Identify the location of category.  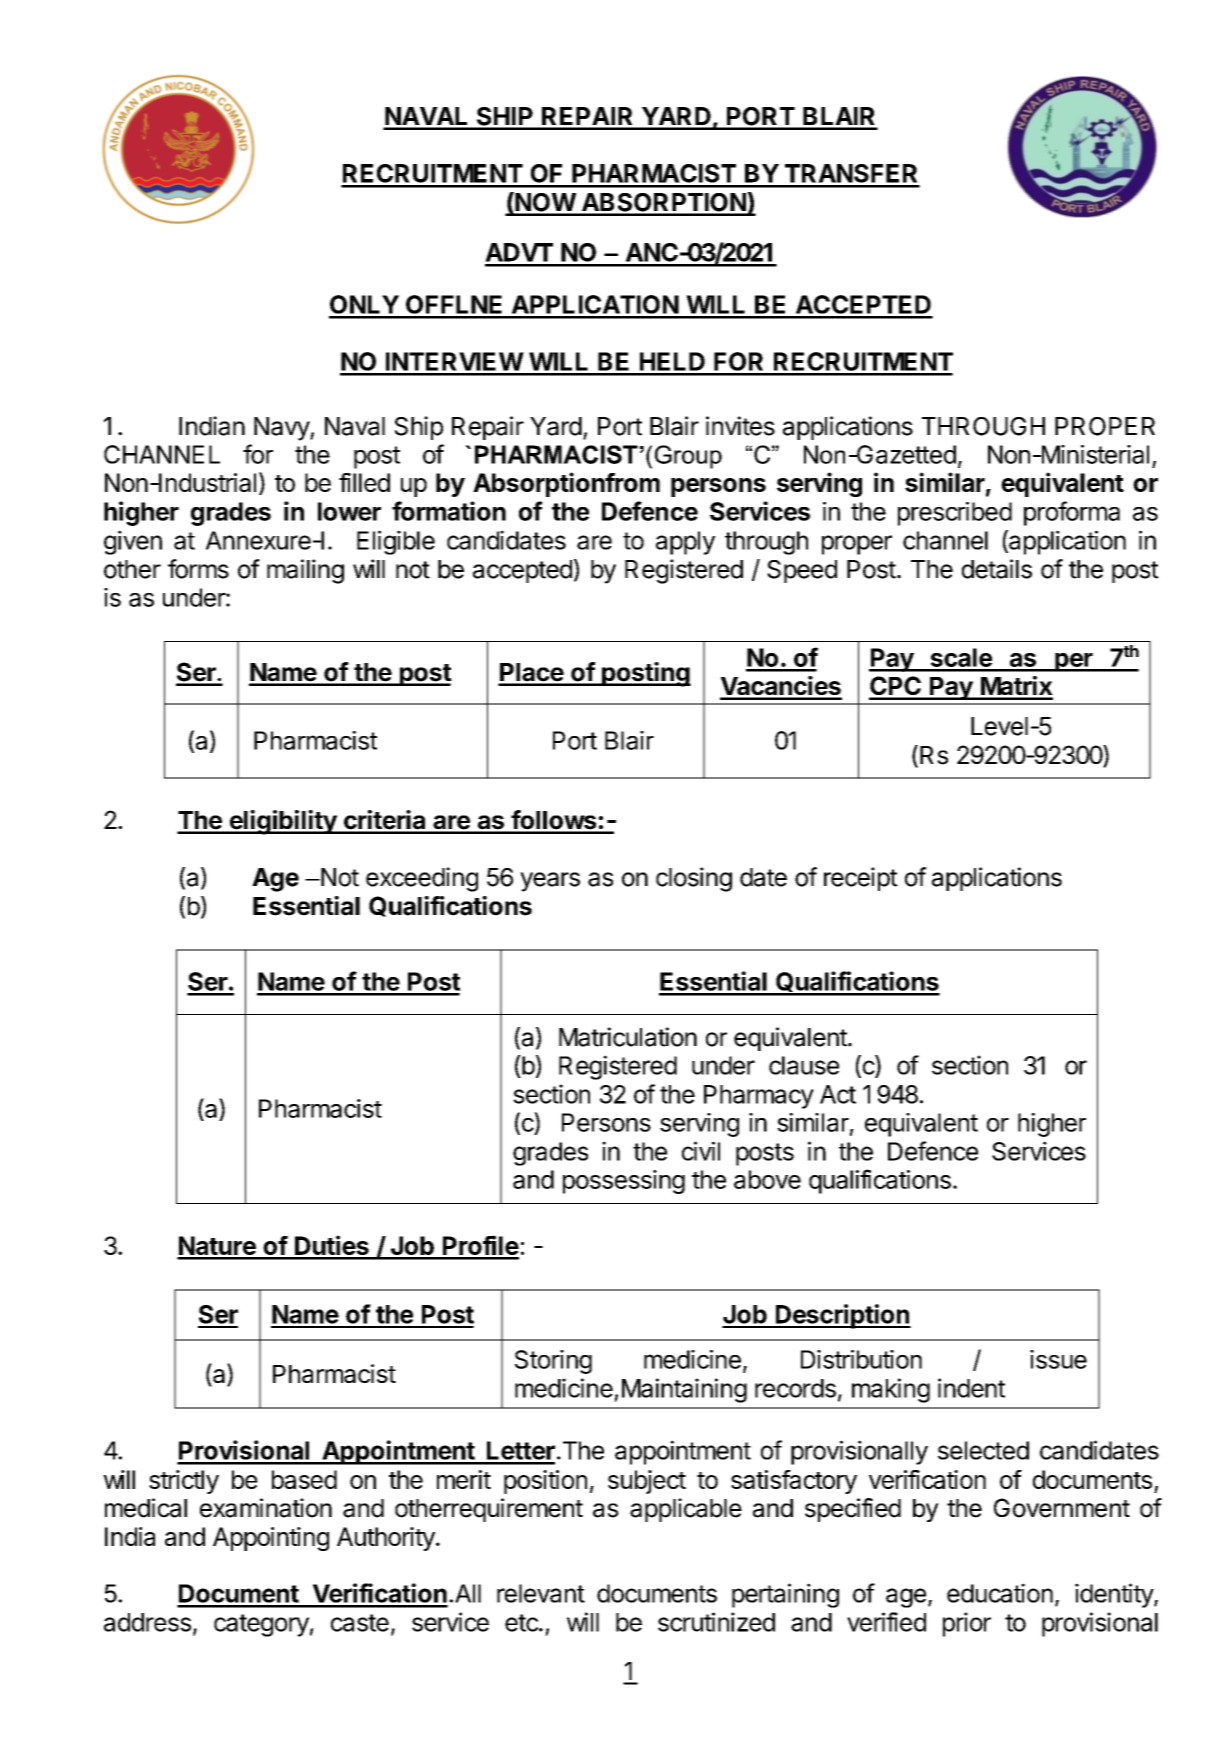
(261, 1625).
